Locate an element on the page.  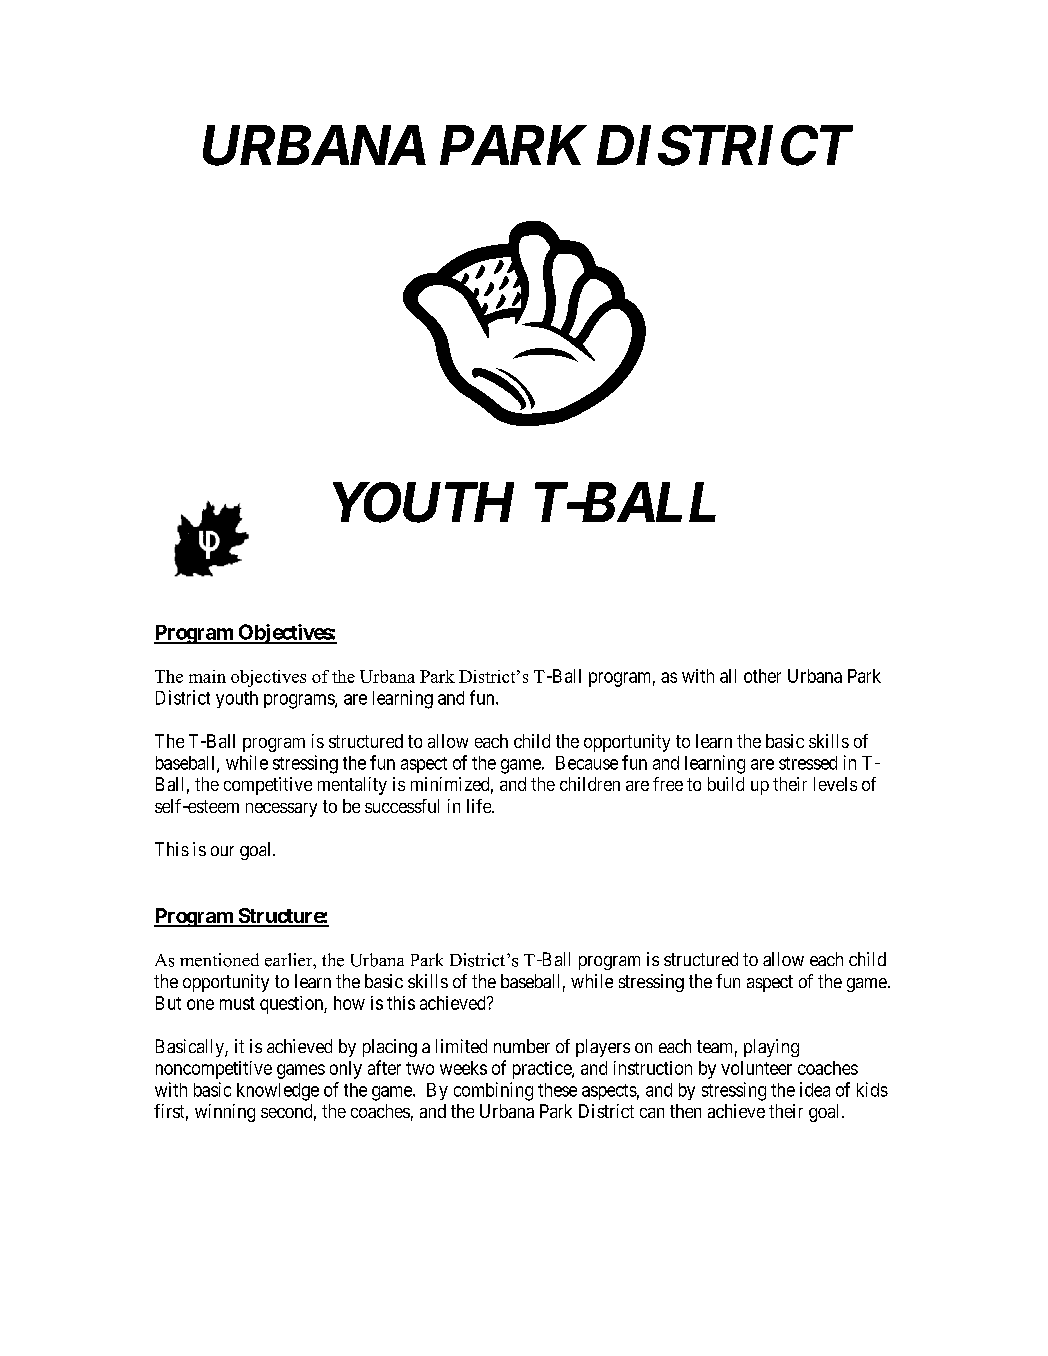
life is located at coordinates (480, 806).
